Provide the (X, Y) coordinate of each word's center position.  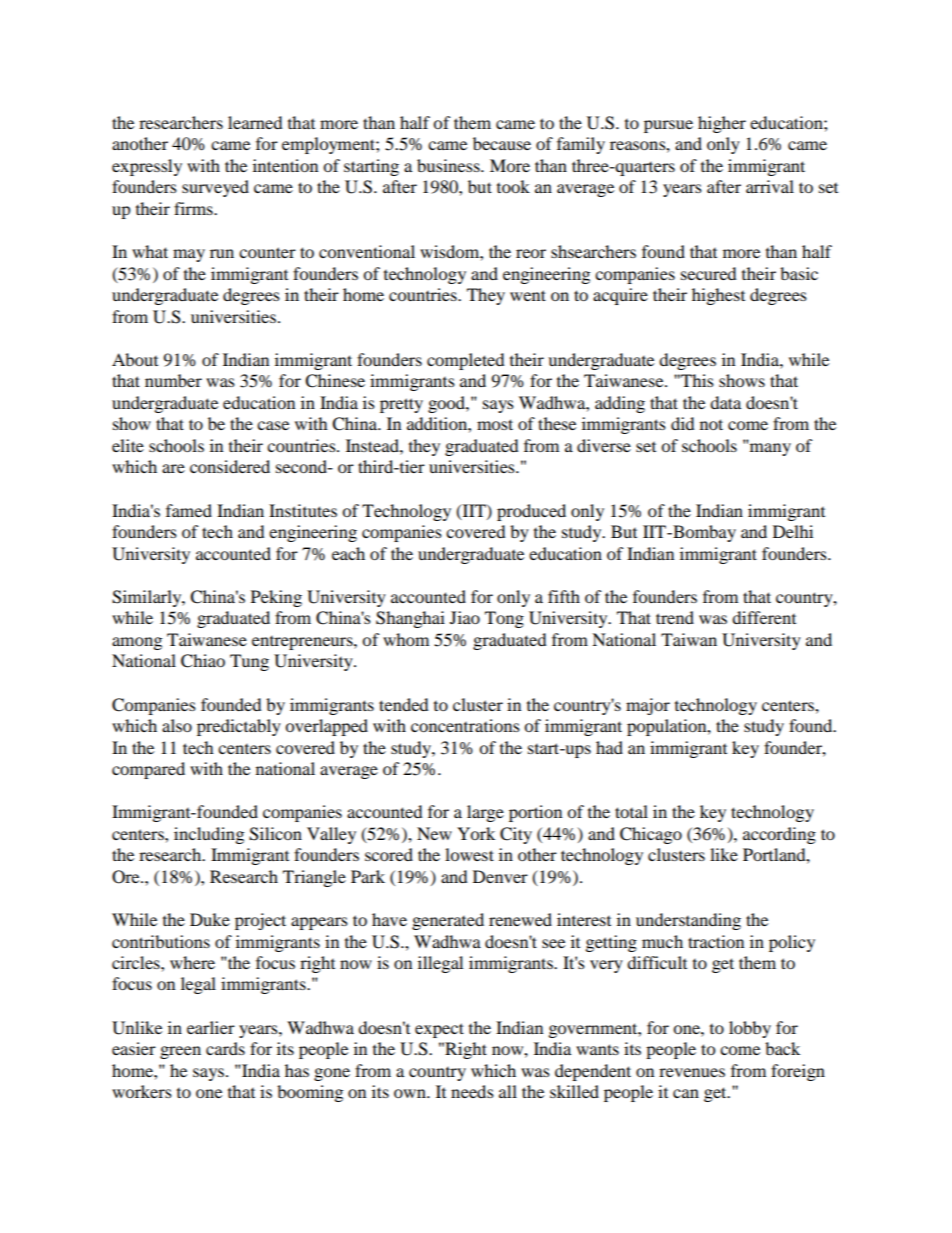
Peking (276, 598)
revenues (692, 1072)
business (449, 165)
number (173, 380)
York (476, 833)
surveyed (215, 188)
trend (675, 617)
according (779, 835)
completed (466, 361)
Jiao (465, 617)
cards (225, 1048)
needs (472, 1091)
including (209, 835)
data (725, 402)
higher (722, 124)
